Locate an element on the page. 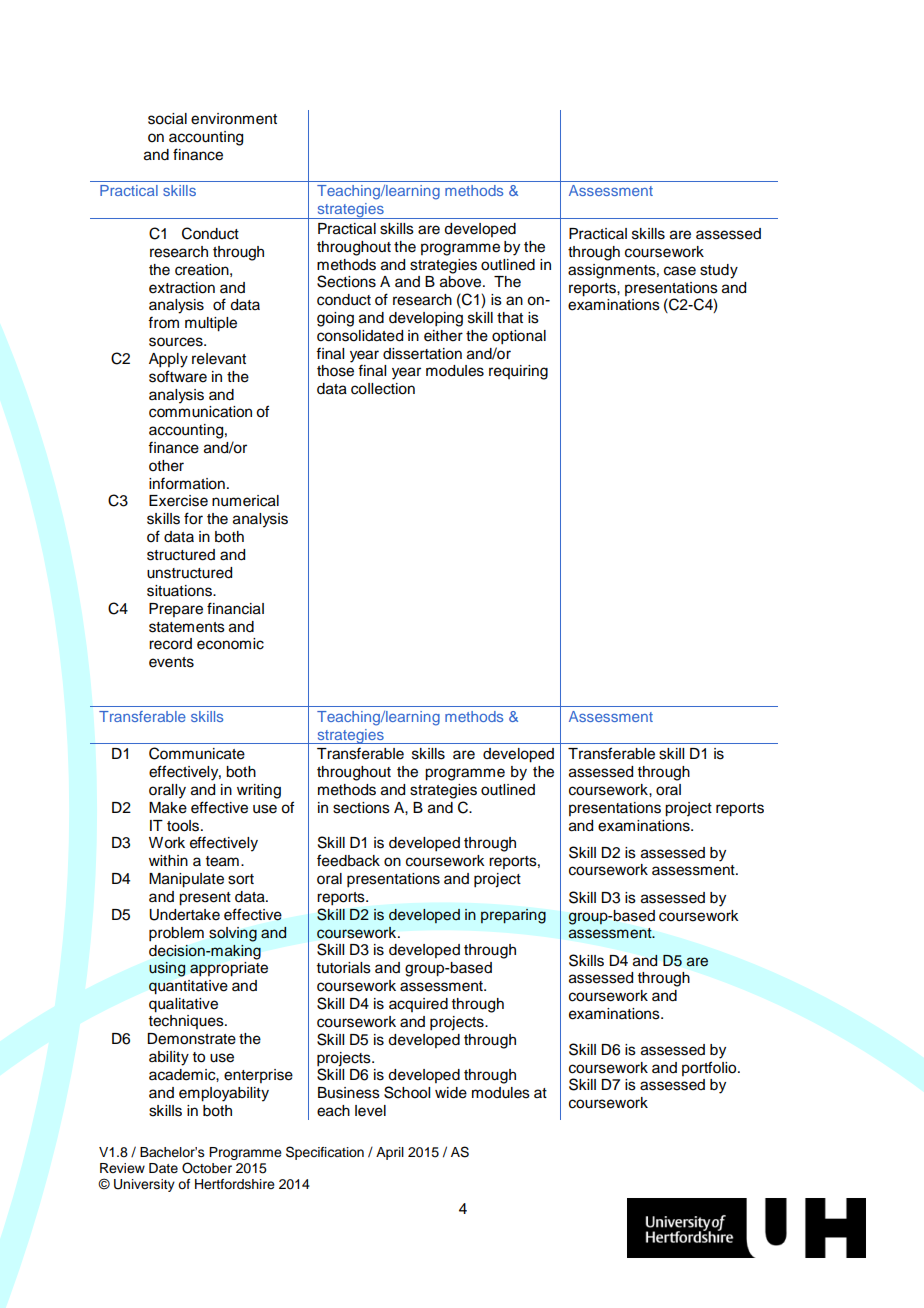 The height and width of the image is (1308, 924). April is located at coordinates (390, 1153).
